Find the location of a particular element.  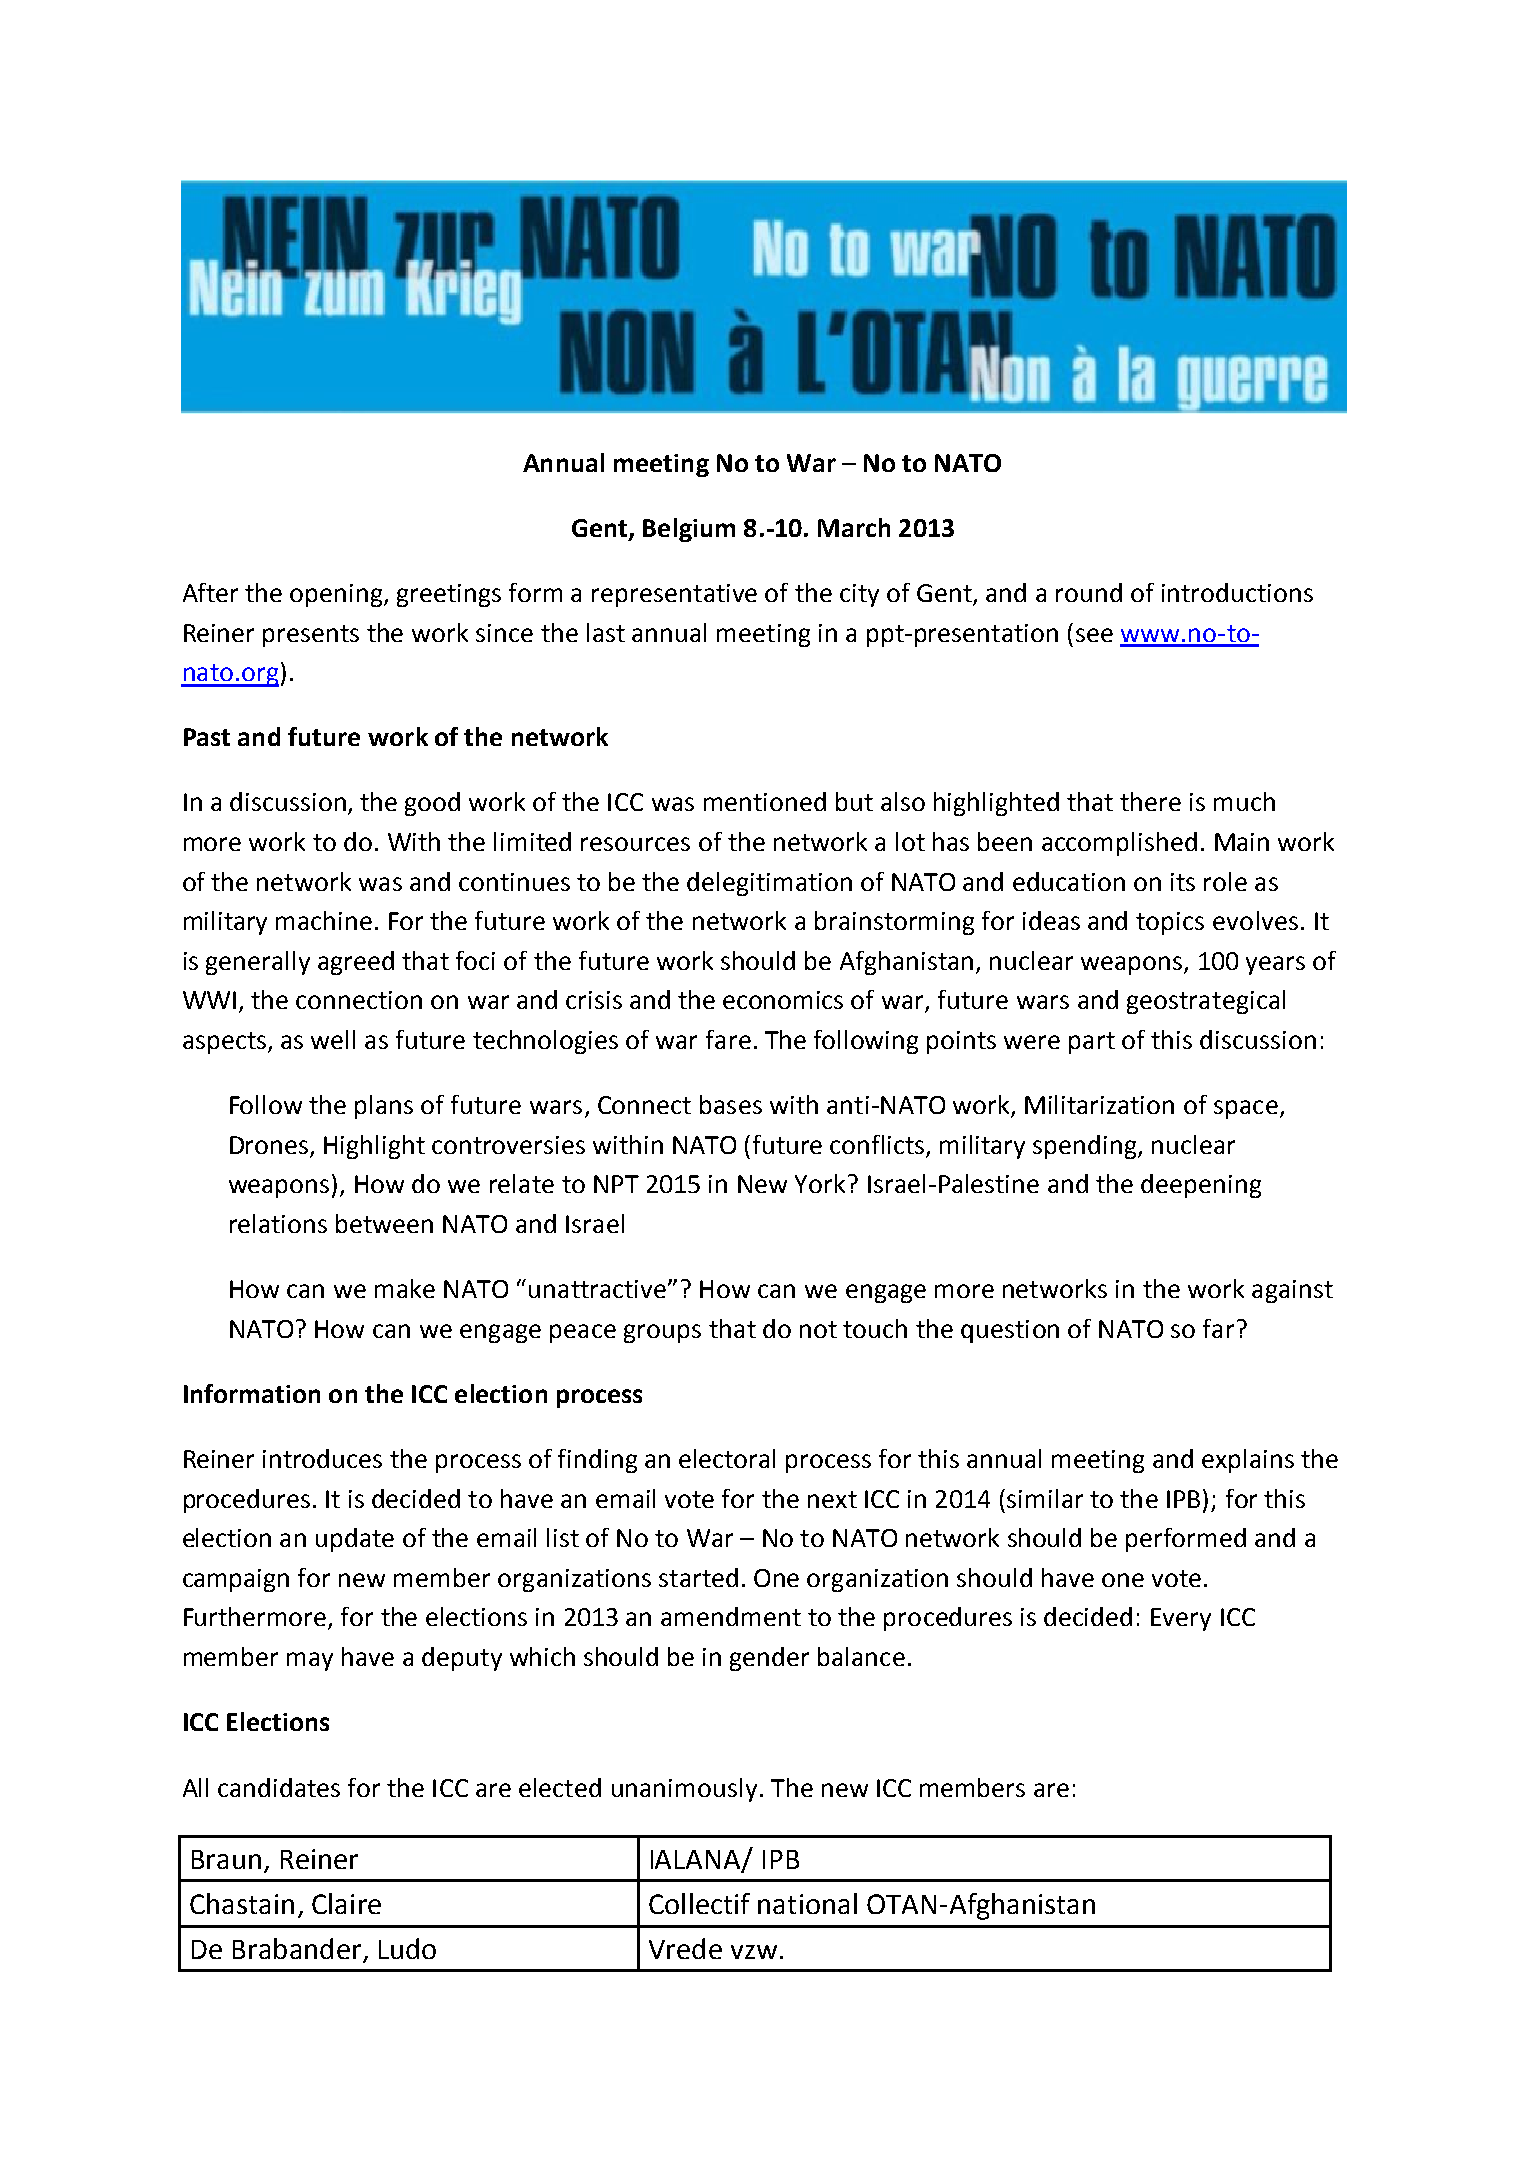

representative is located at coordinates (674, 595).
